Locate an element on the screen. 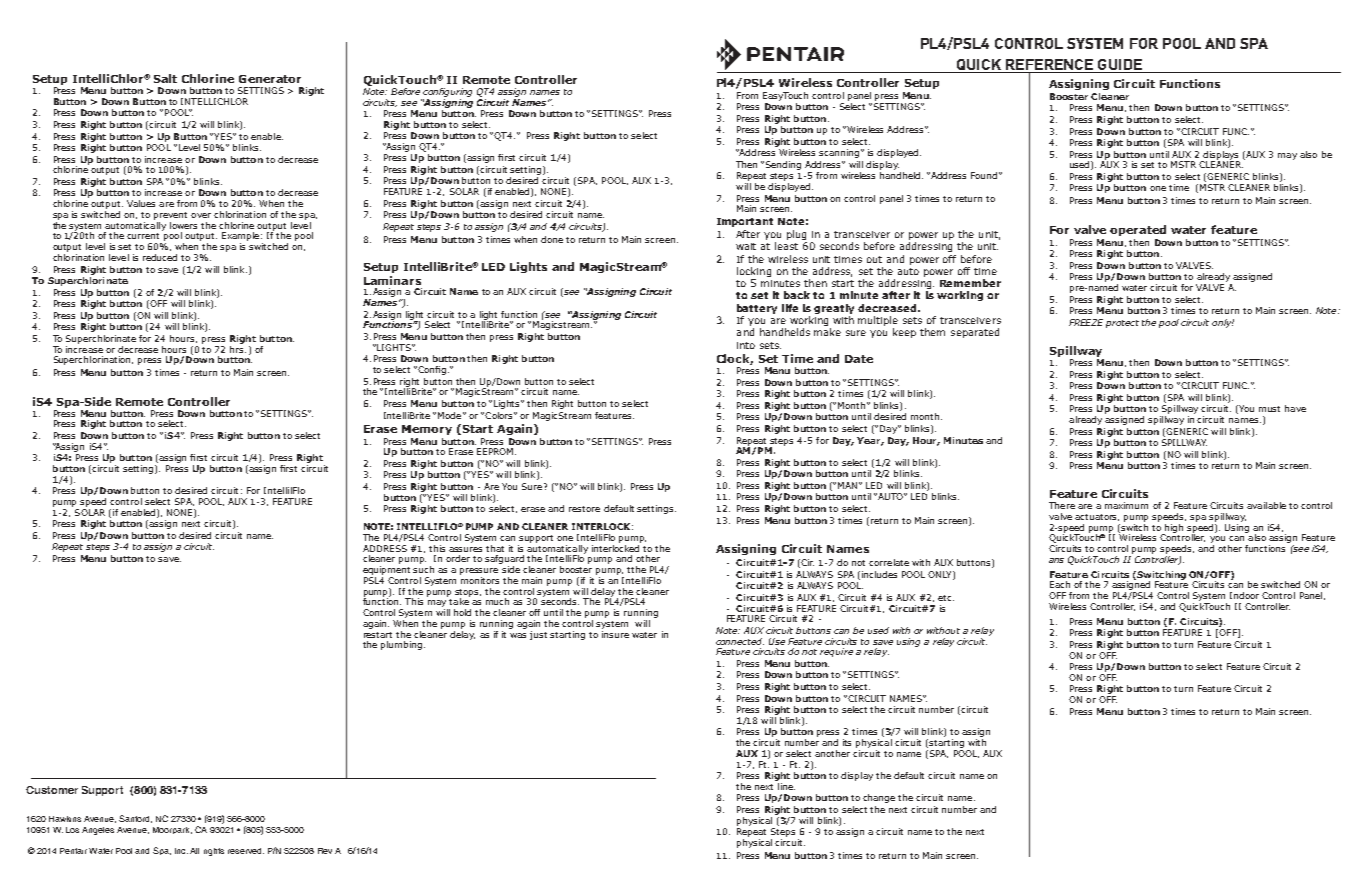  scanning is located at coordinates (839, 153).
